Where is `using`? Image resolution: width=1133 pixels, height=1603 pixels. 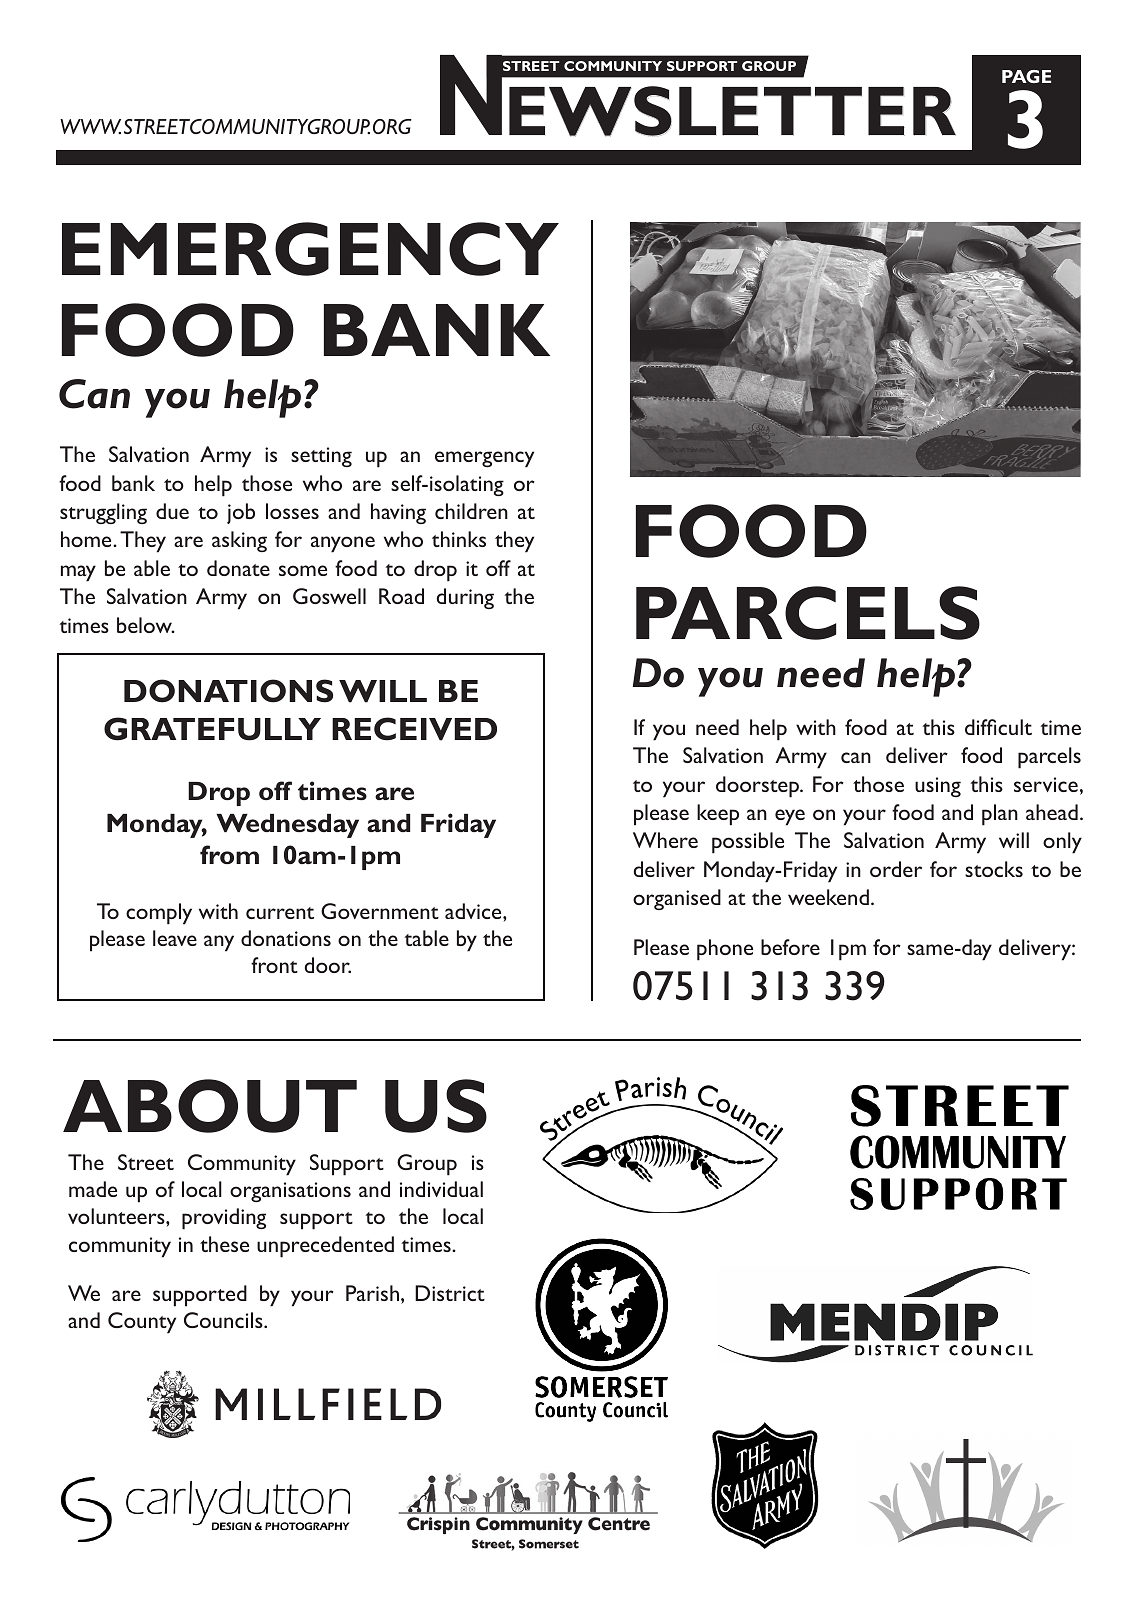
using is located at coordinates (938, 787).
